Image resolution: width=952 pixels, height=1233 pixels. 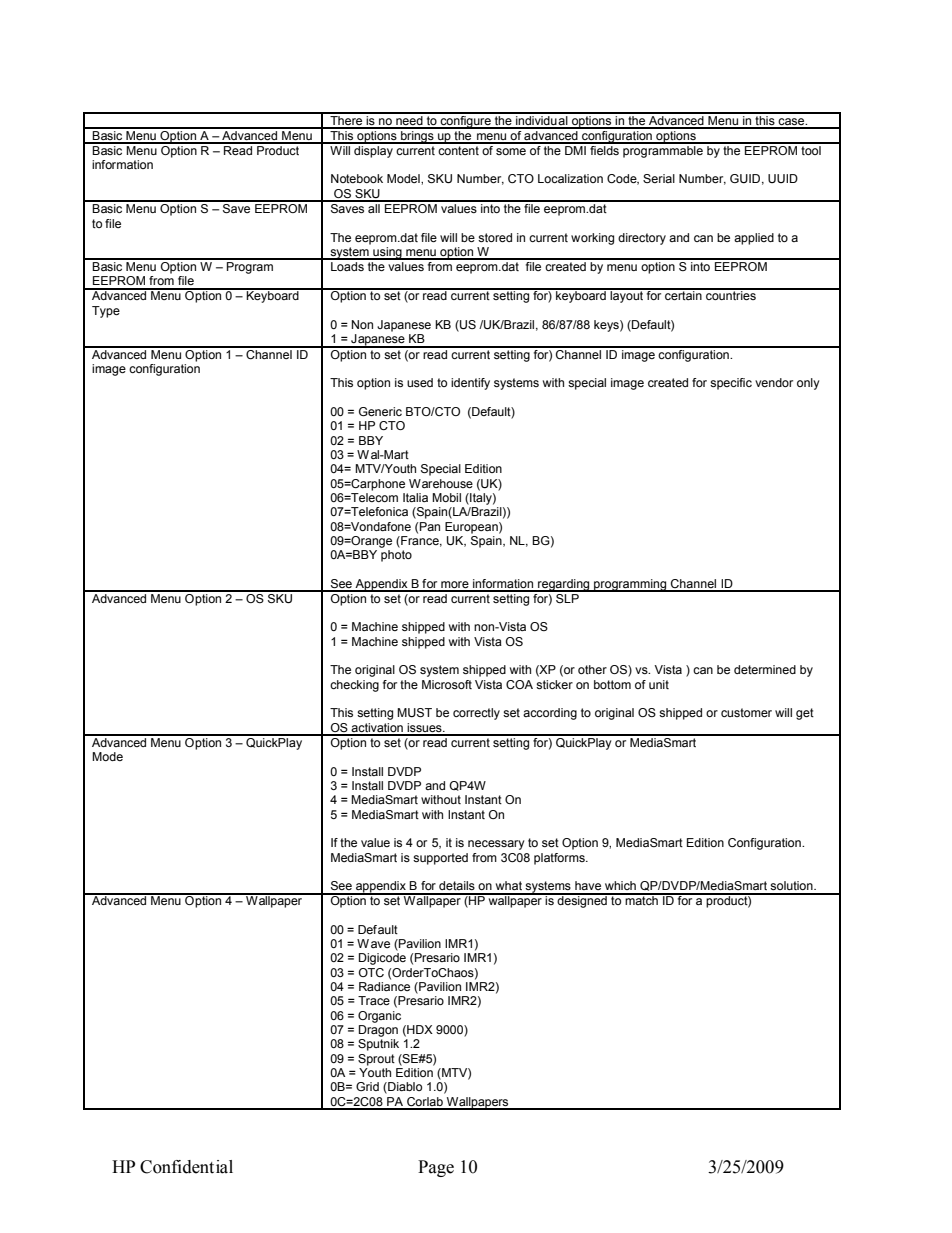 I want to click on customer, so click(x=746, y=712).
